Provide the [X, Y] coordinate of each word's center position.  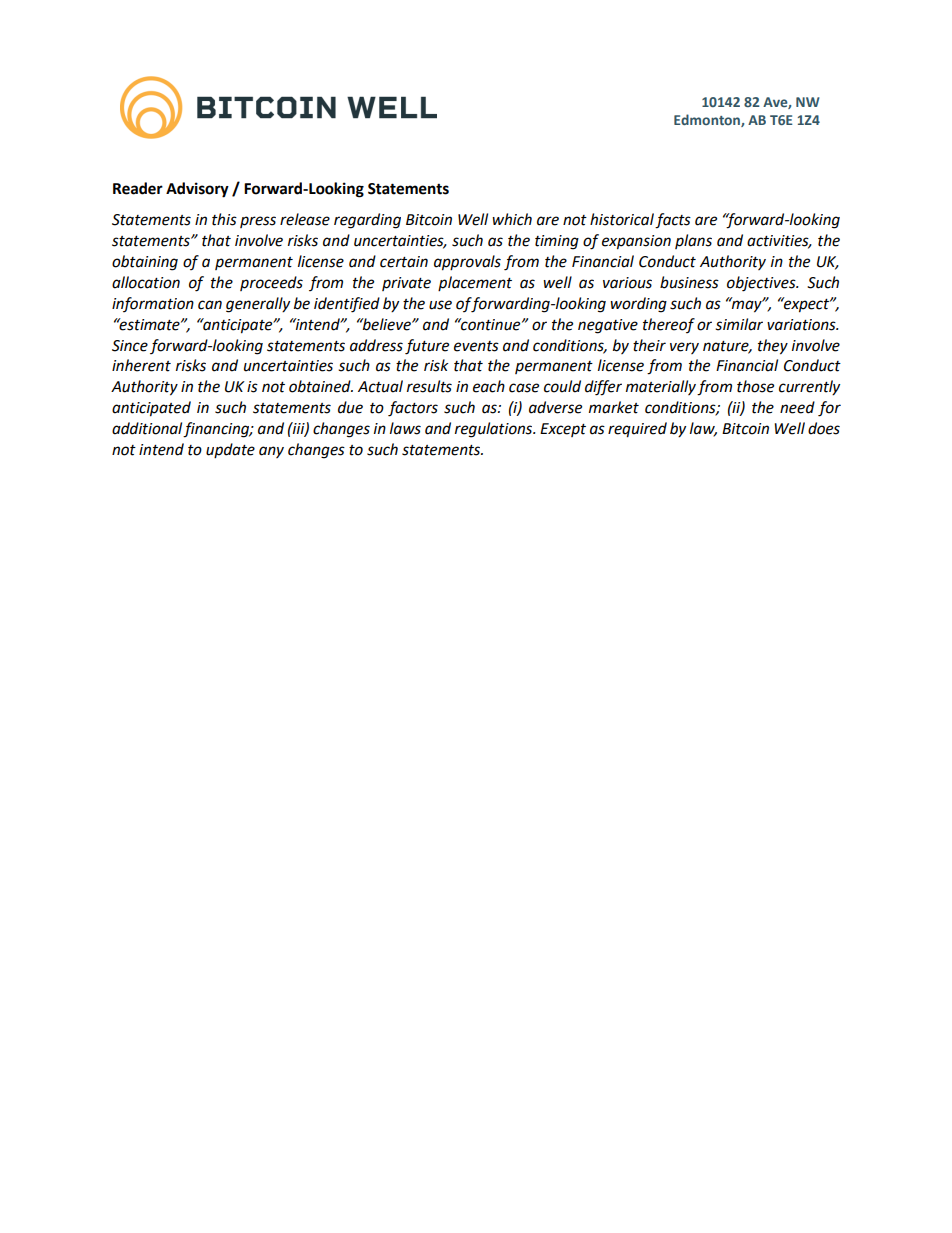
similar [739, 324]
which [512, 219]
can [210, 305]
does [824, 428]
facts [673, 221]
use [440, 305]
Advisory [197, 190]
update [230, 450]
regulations [495, 430]
